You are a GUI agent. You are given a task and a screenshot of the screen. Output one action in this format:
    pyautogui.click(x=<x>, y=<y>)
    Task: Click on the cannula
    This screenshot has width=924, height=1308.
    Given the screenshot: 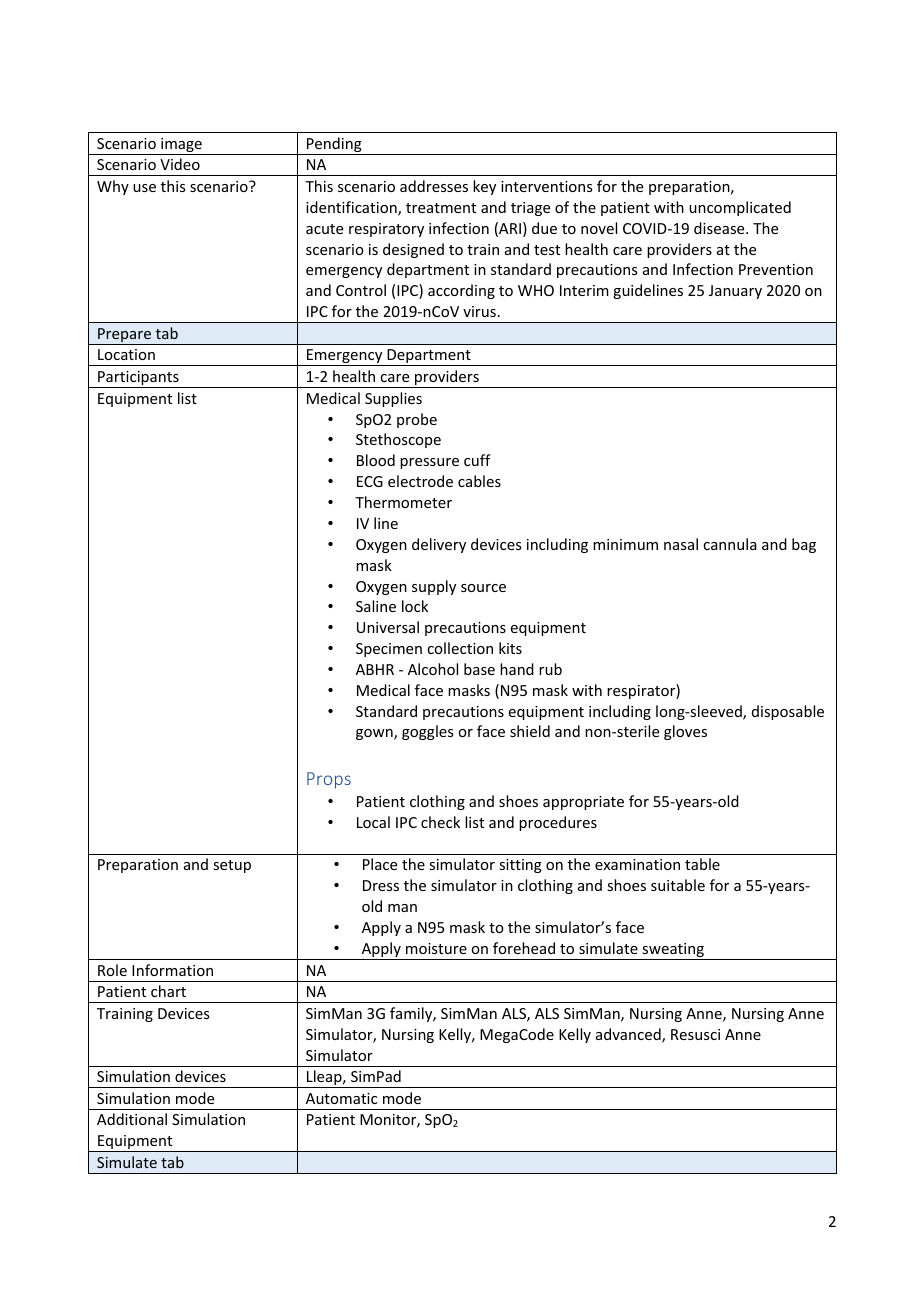 What is the action you would take?
    pyautogui.click(x=730, y=544)
